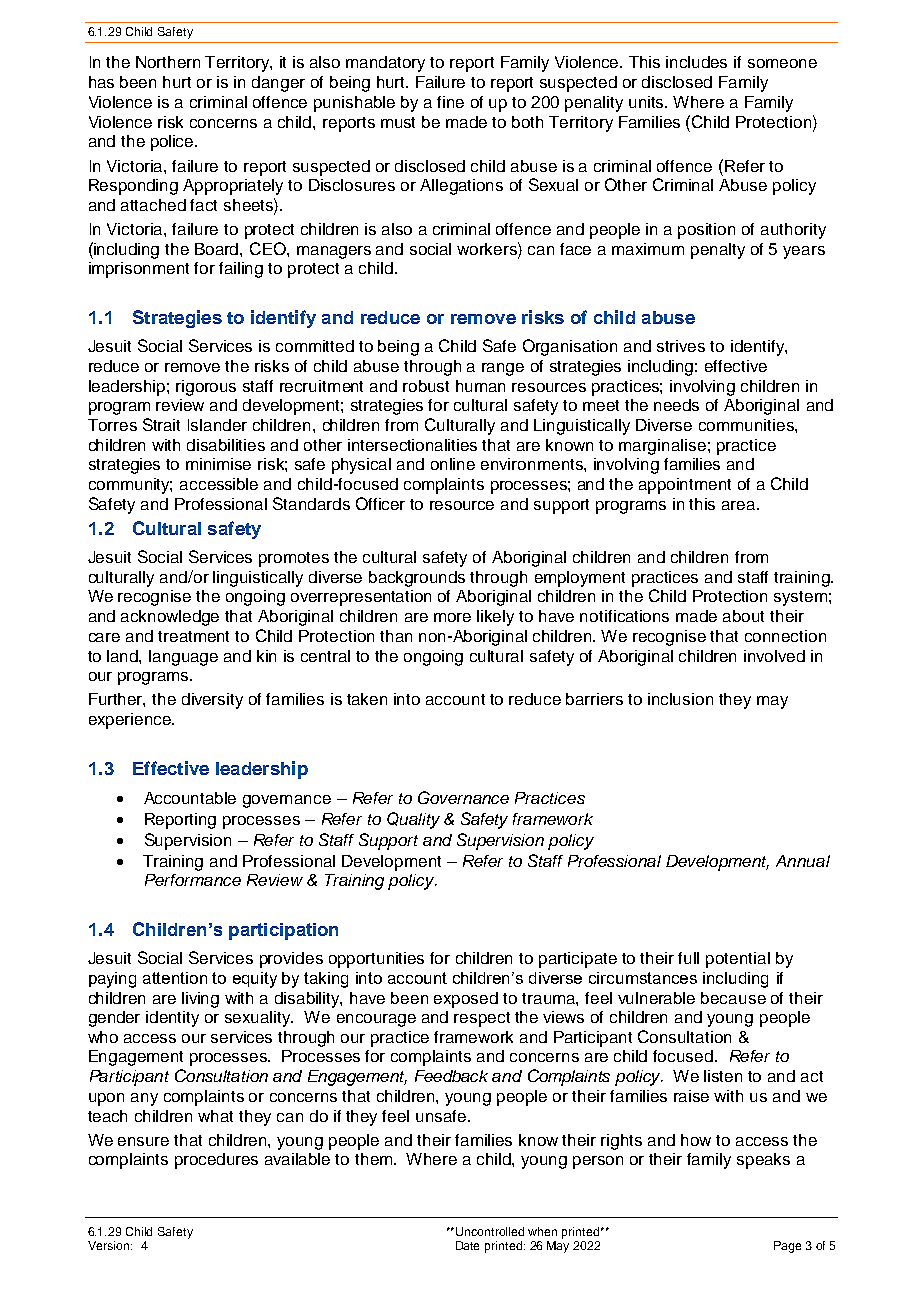  Describe the element at coordinates (216, 1161) in the document. I see `procedures` at that location.
